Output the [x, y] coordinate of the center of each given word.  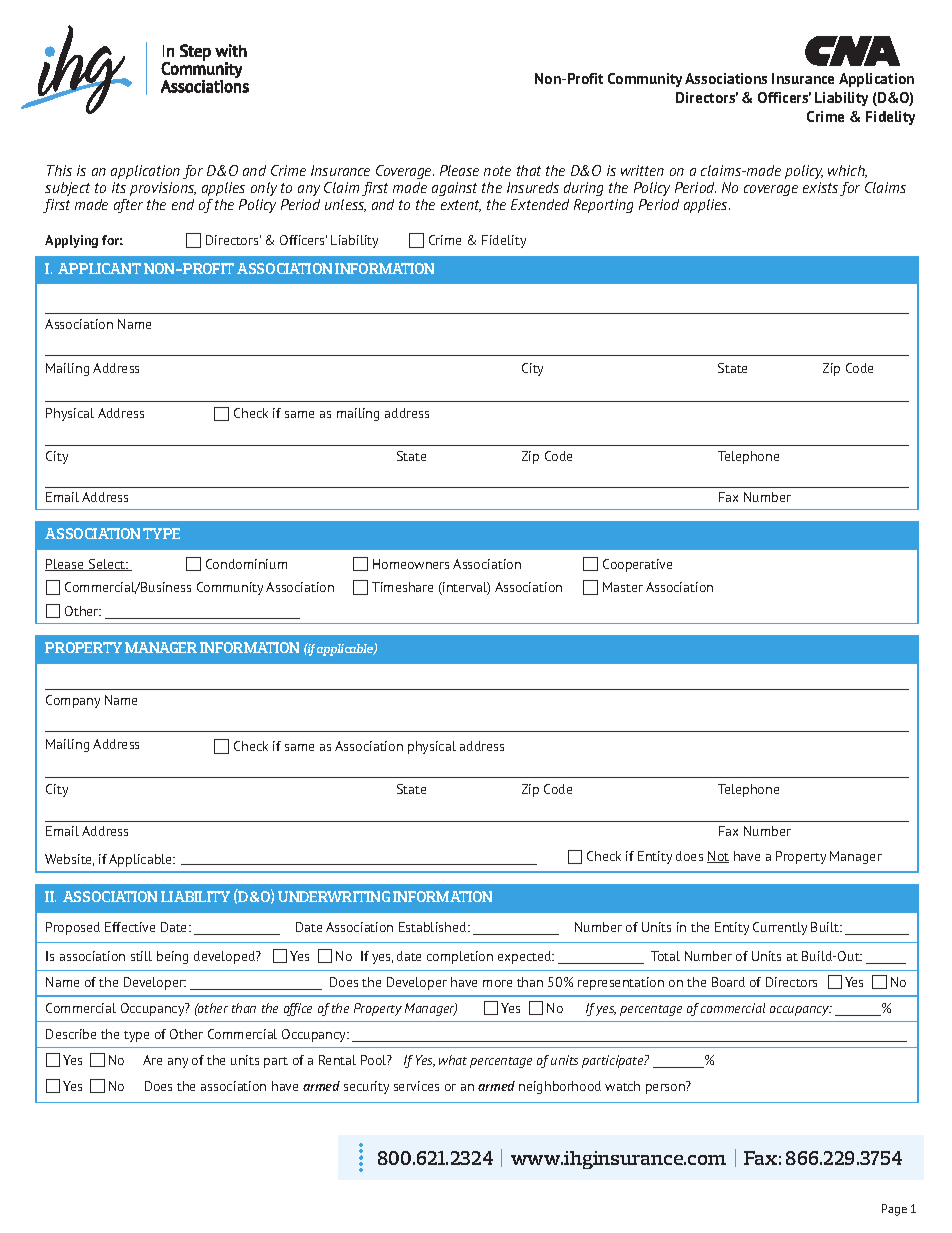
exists [820, 187]
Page [894, 1210]
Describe [71, 1034]
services [416, 1086]
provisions [163, 189]
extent [461, 206]
